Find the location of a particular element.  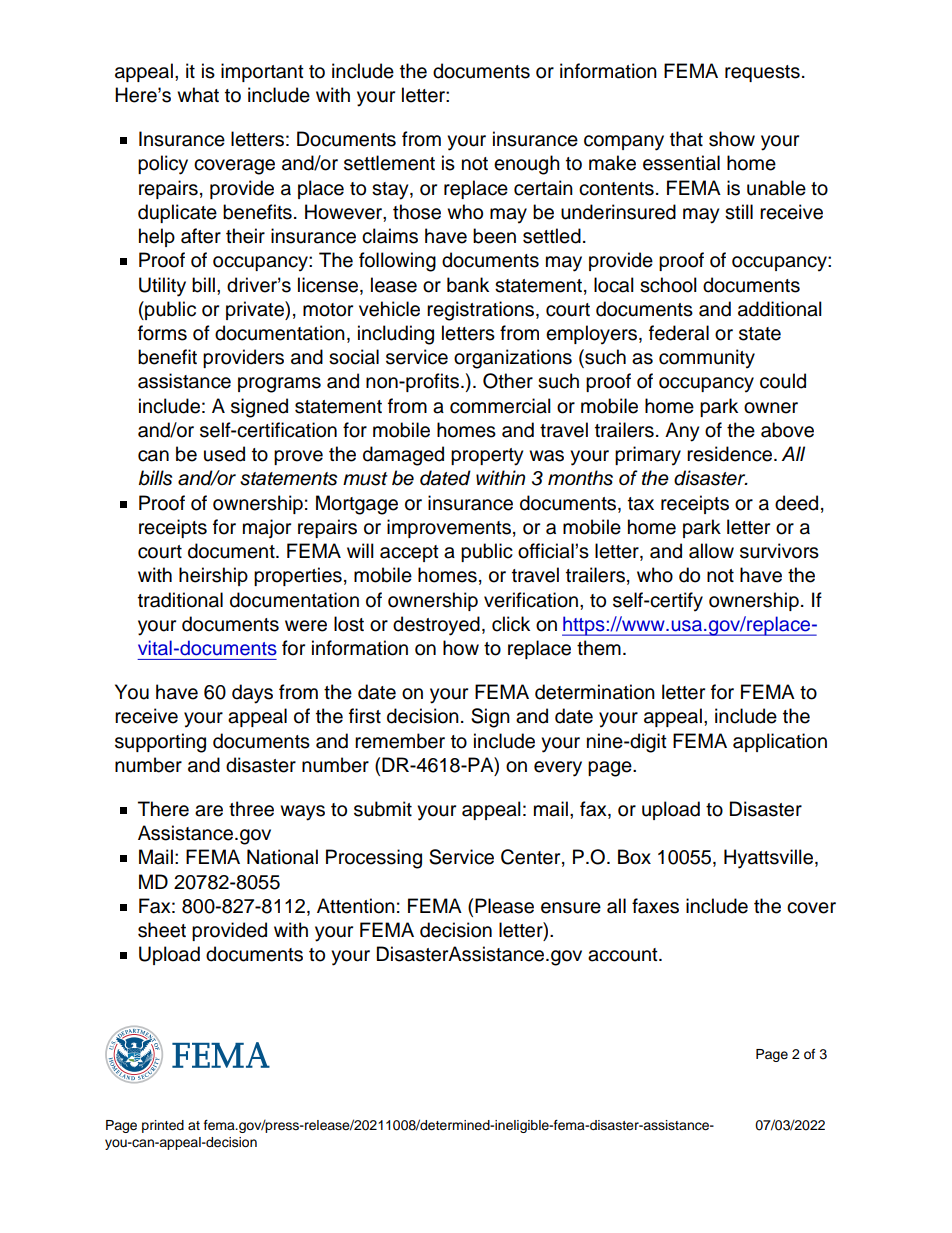

click is located at coordinates (511, 624).
